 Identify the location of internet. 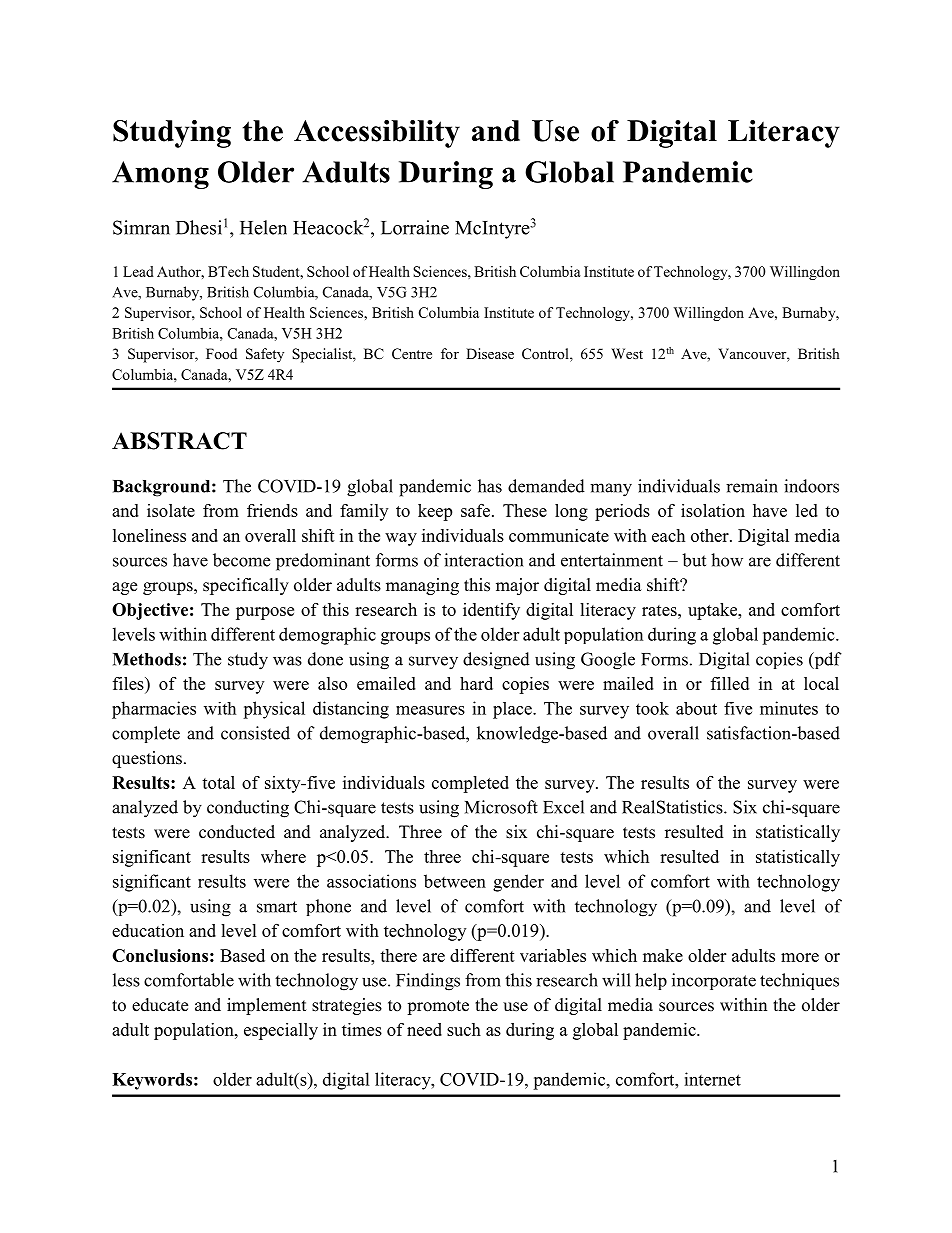
(712, 1079).
